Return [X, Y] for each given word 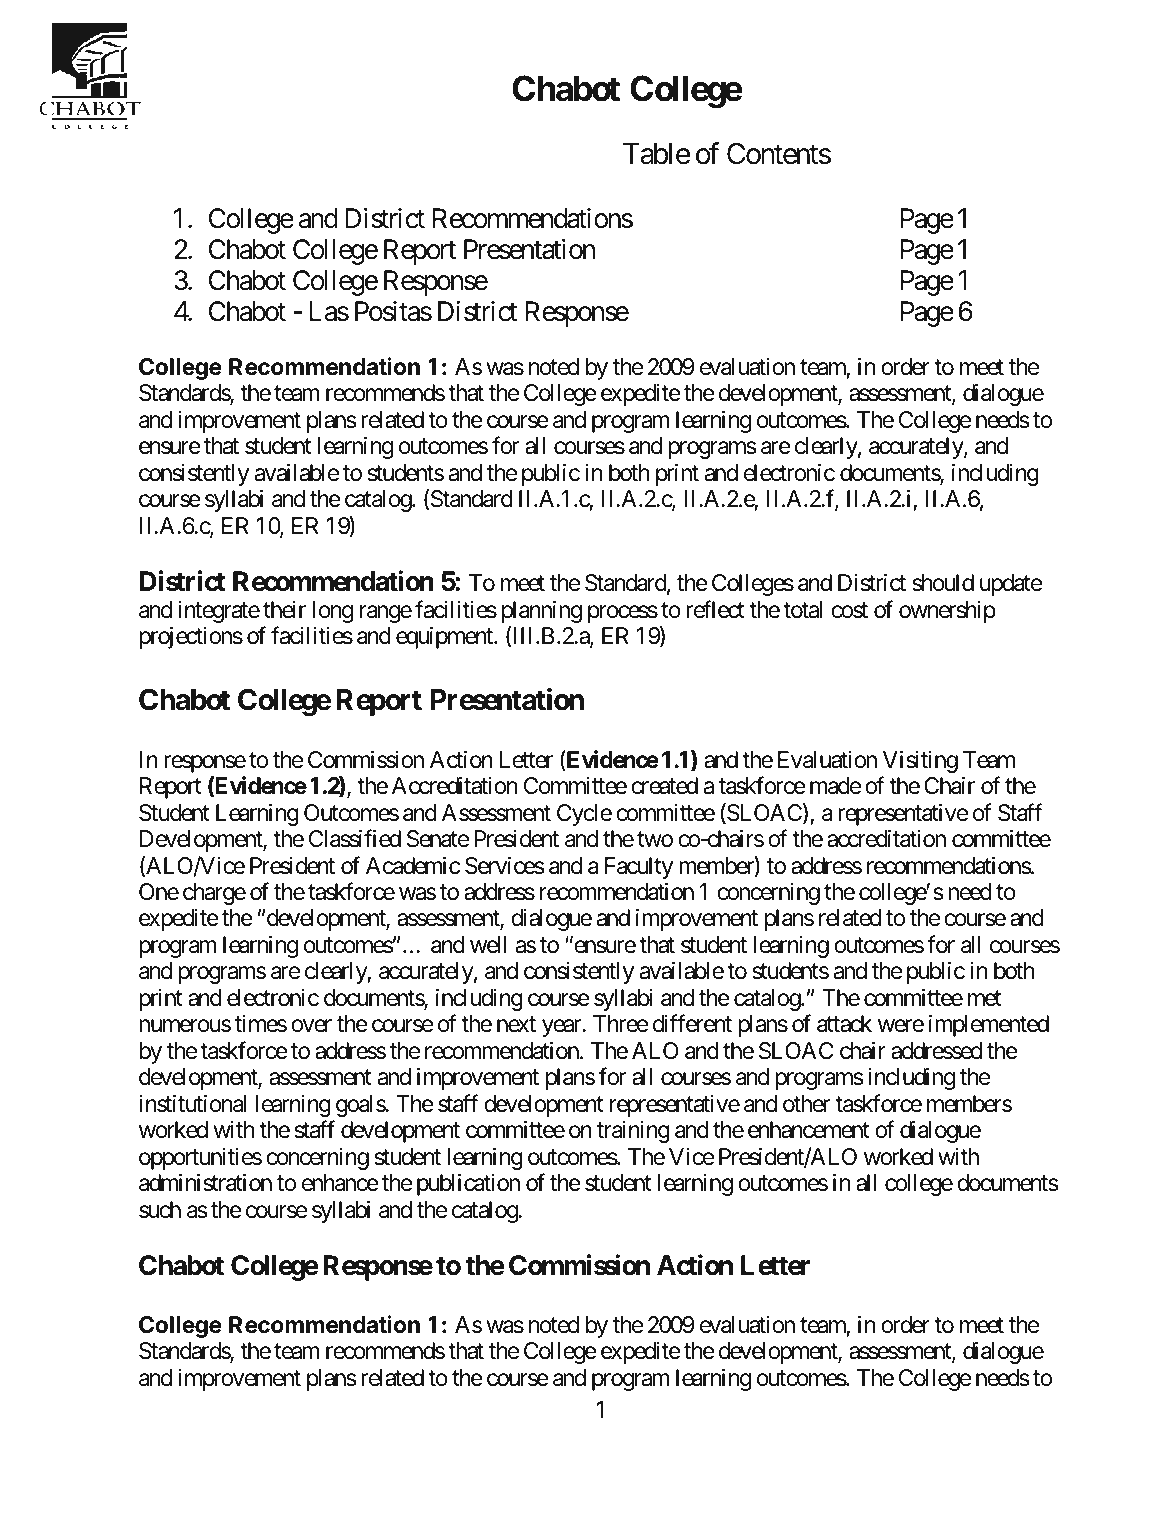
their [284, 610]
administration [205, 1183]
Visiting [920, 761]
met [985, 999]
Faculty [639, 868]
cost [849, 610]
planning [542, 612]
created [664, 786]
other [806, 1104]
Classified [355, 838]
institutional [192, 1104]
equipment [445, 638]
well [488, 945]
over [311, 1026]
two [655, 840]
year [562, 1028]
